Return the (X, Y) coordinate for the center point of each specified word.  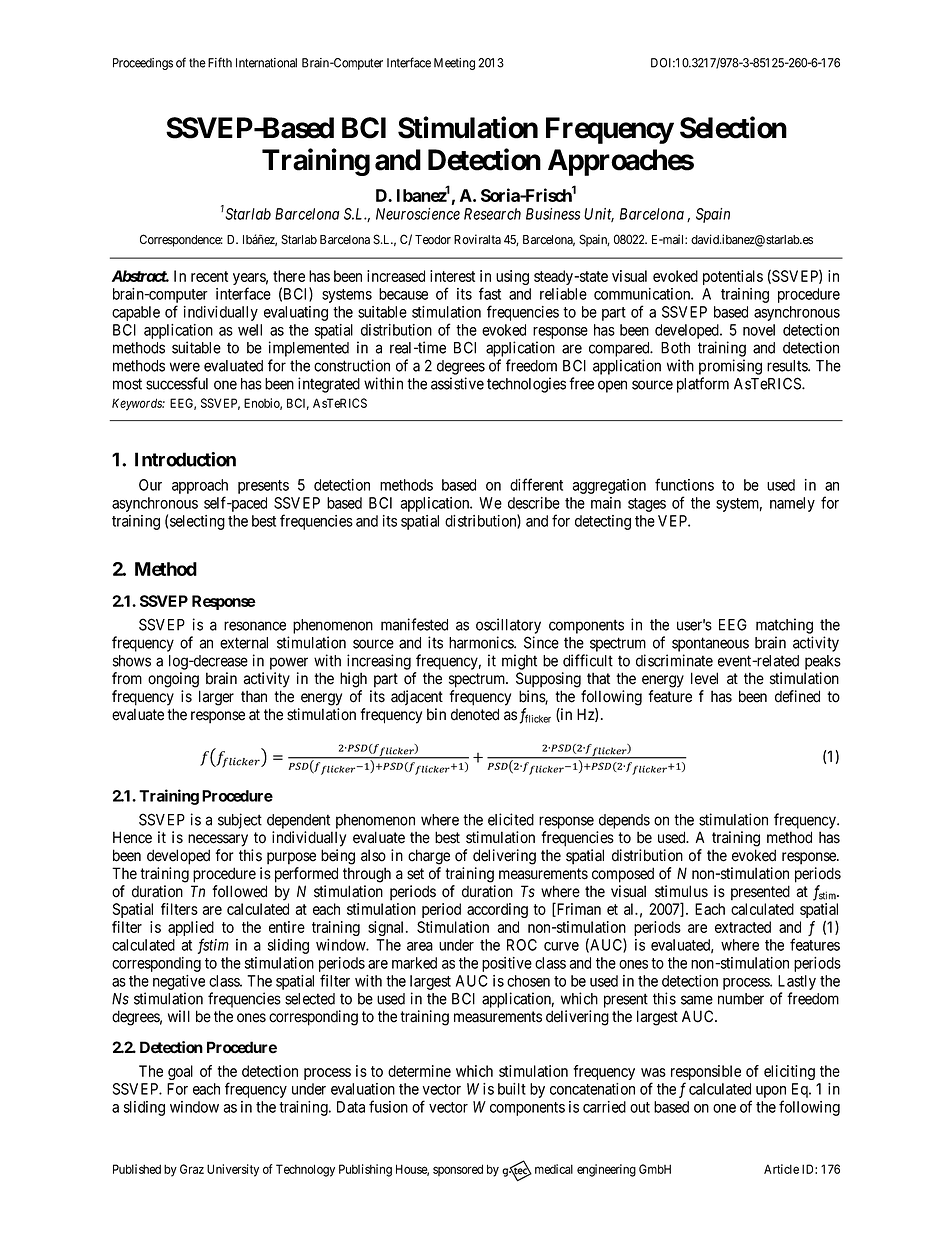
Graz (192, 1169)
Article (781, 1169)
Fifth (220, 62)
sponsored (458, 1170)
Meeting (454, 64)
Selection (733, 127)
